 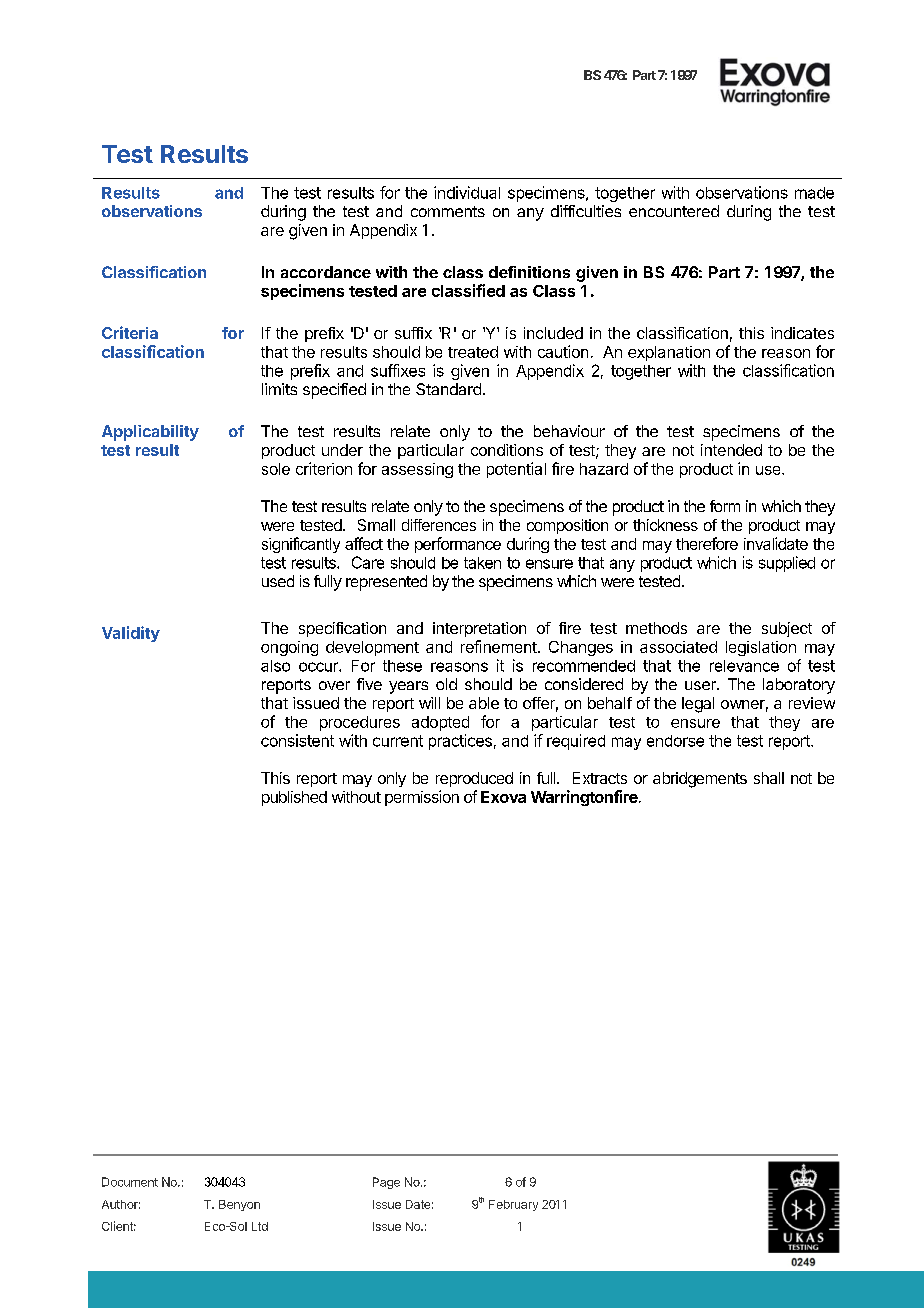 What do you see at coordinates (674, 211) in the document?
I see `encountered` at bounding box center [674, 211].
